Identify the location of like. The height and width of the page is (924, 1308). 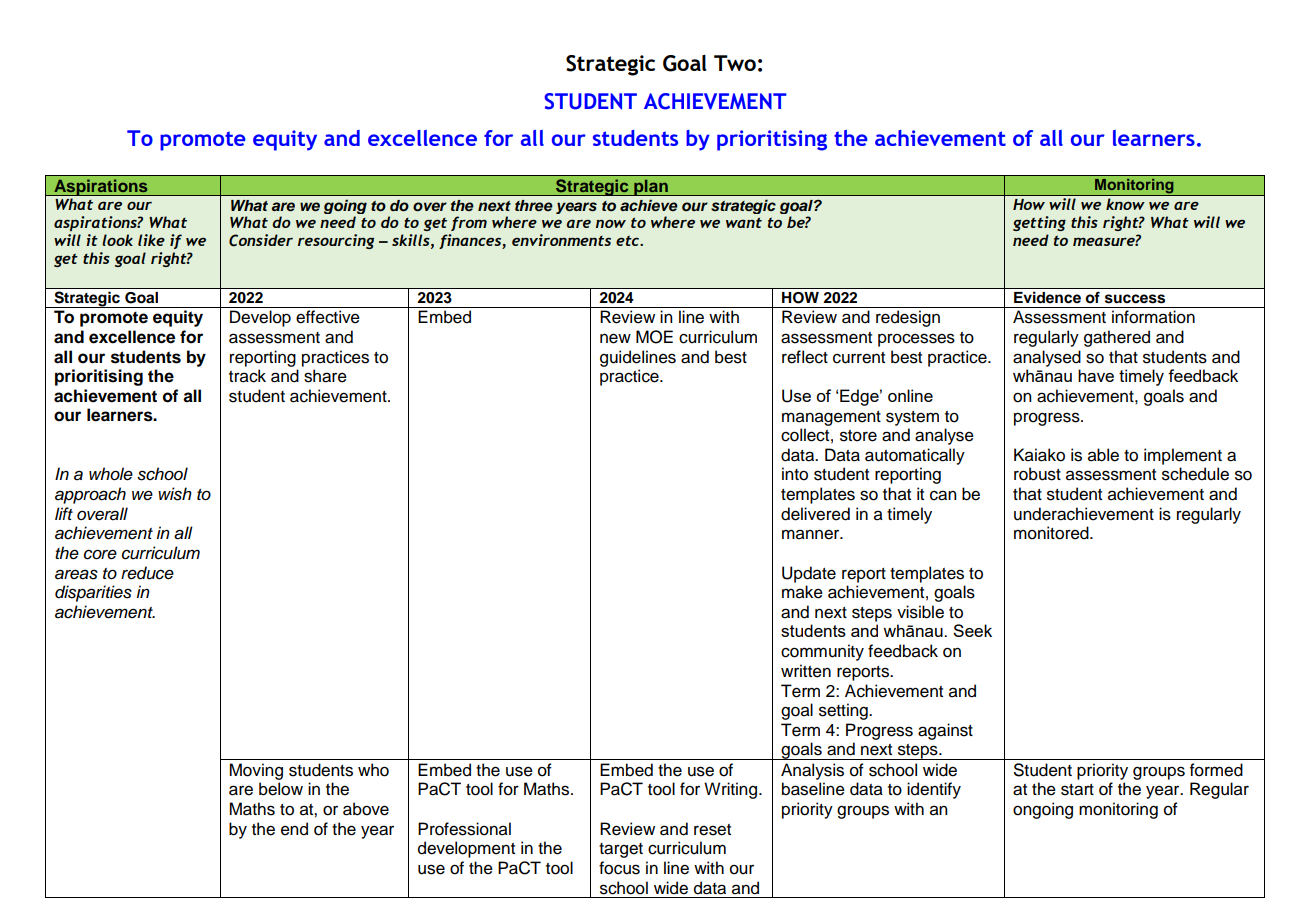
(151, 240).
